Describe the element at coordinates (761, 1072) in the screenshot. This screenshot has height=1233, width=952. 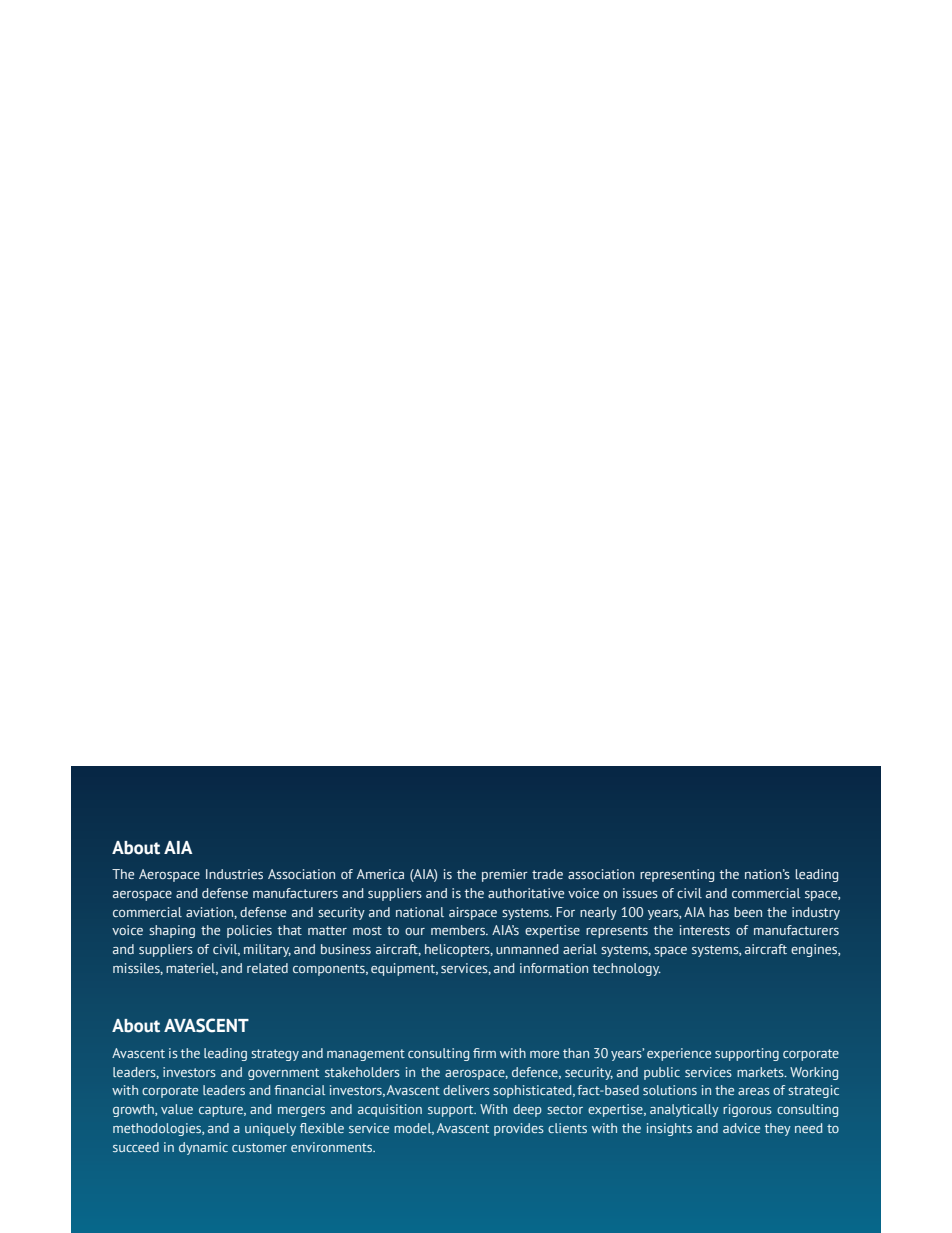
I see `markets` at that location.
